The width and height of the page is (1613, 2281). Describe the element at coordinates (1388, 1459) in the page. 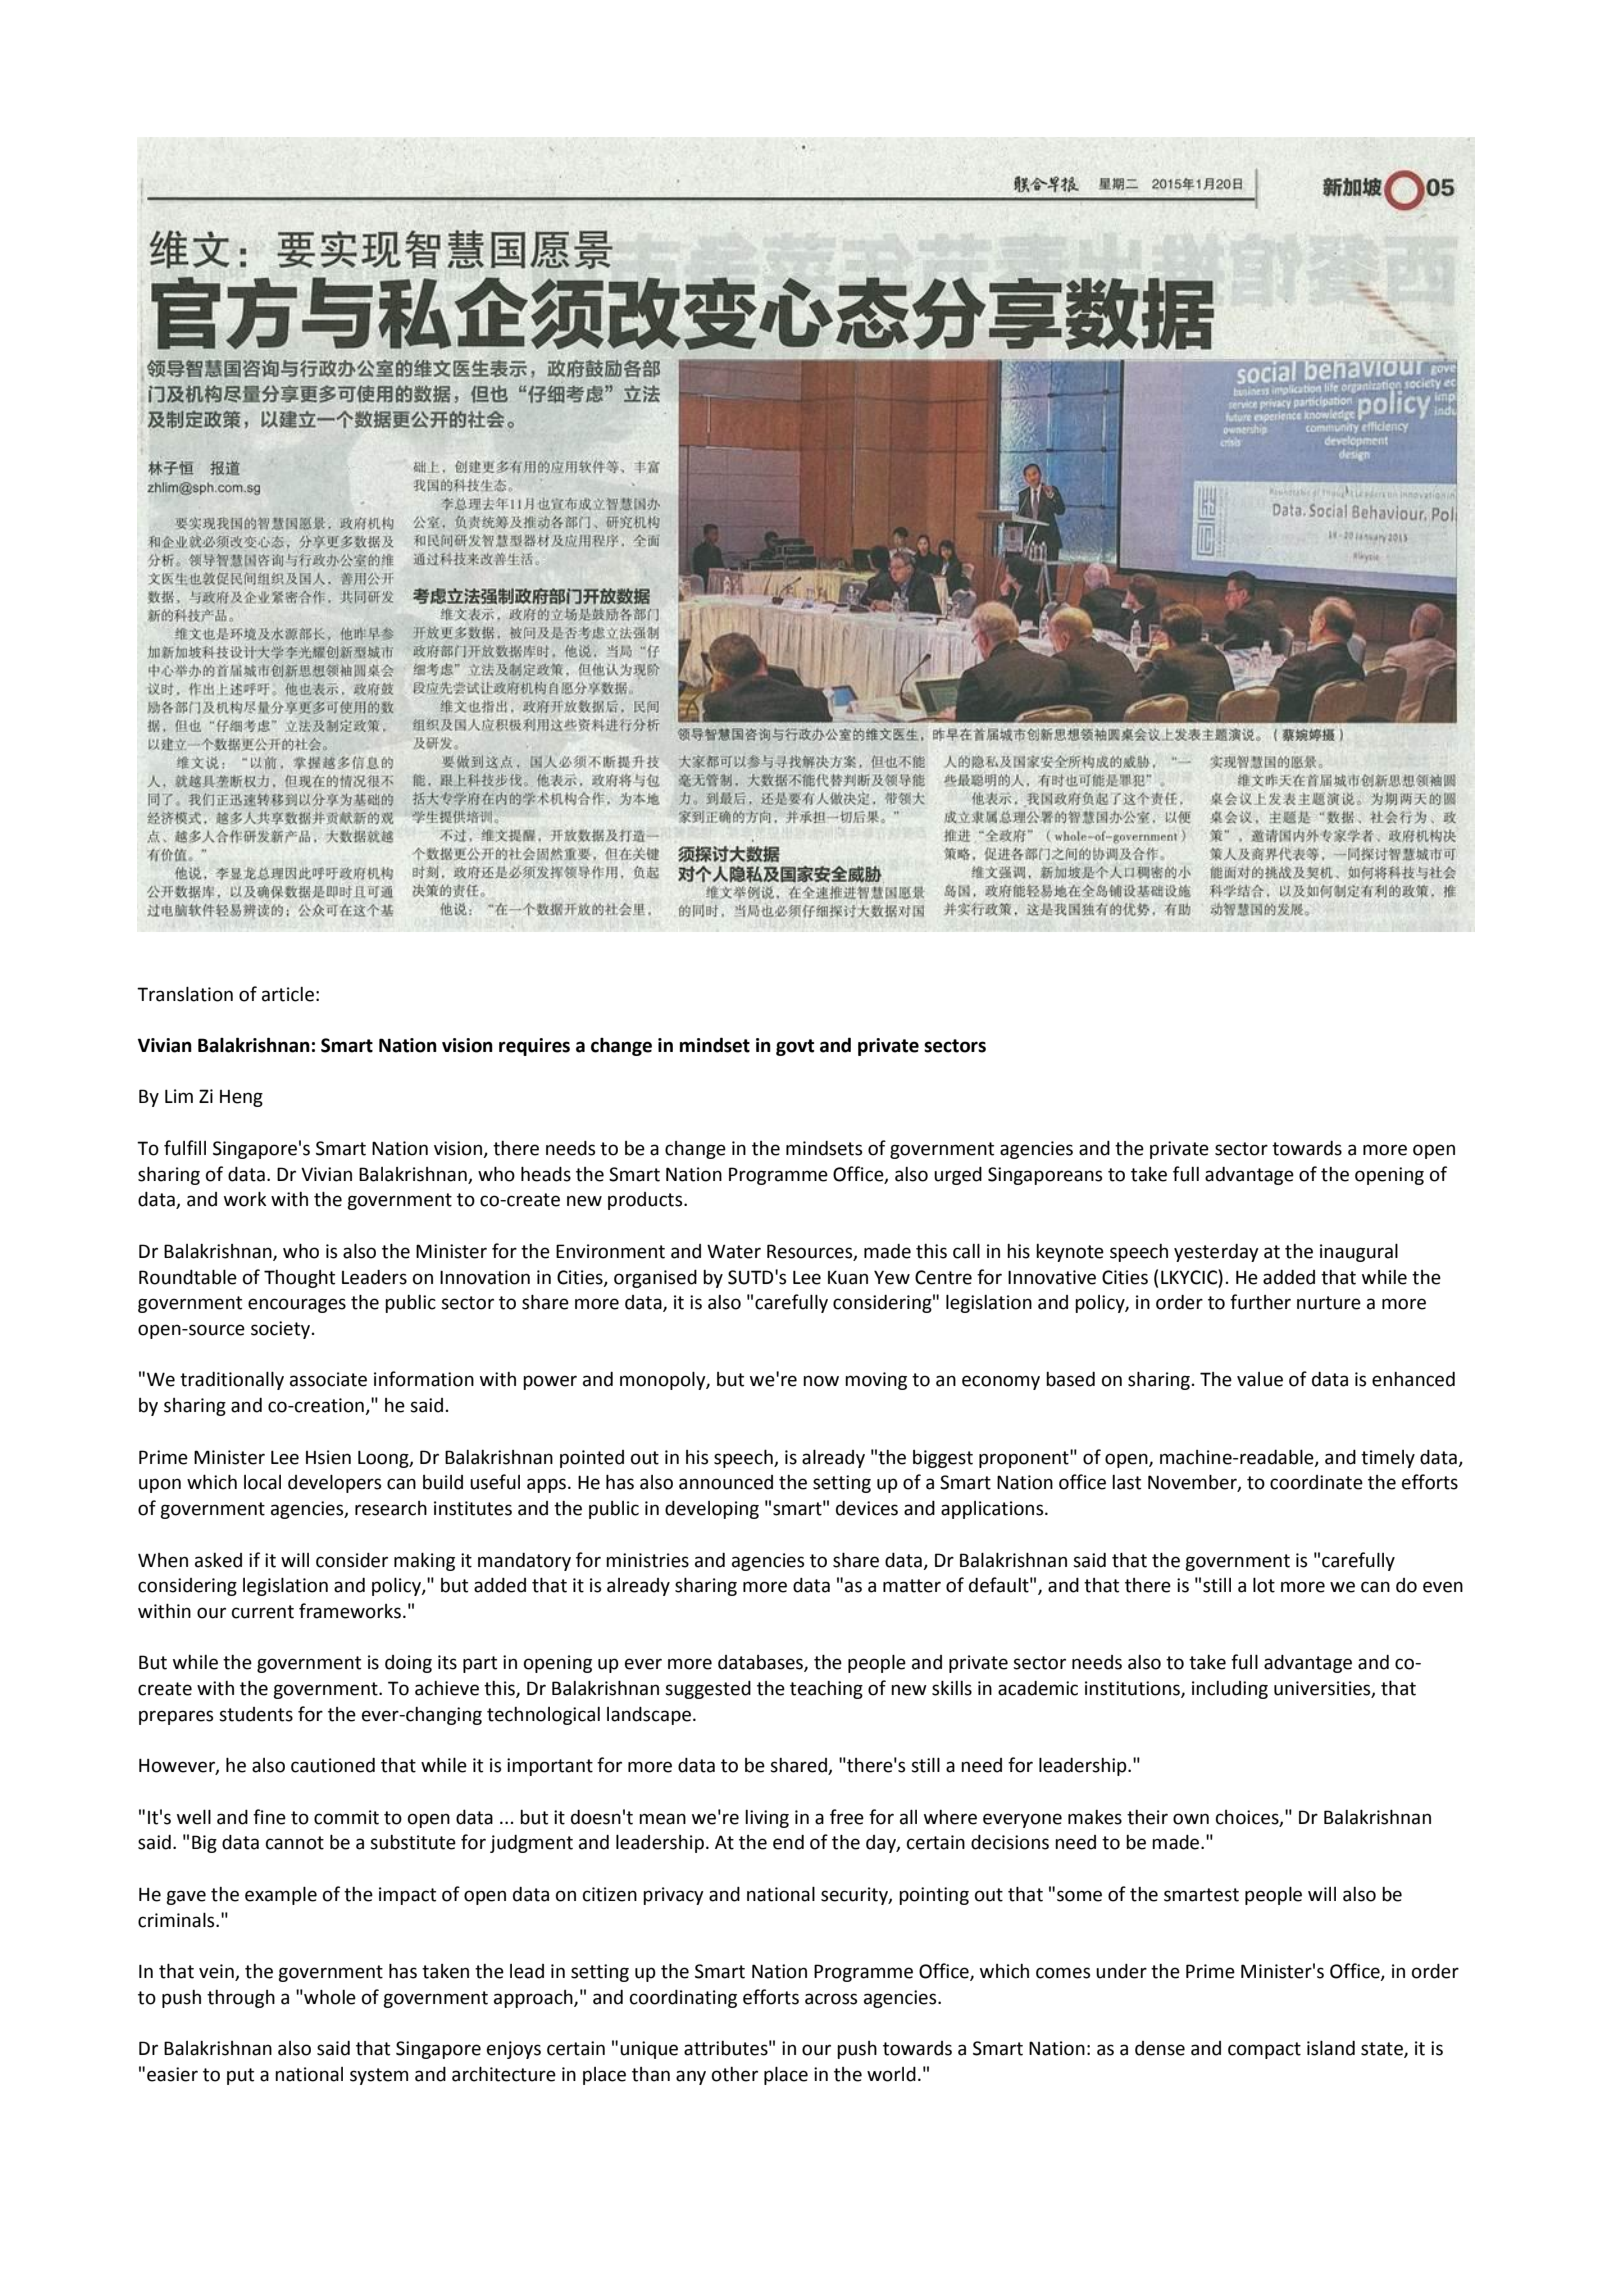

I see `timely` at that location.
